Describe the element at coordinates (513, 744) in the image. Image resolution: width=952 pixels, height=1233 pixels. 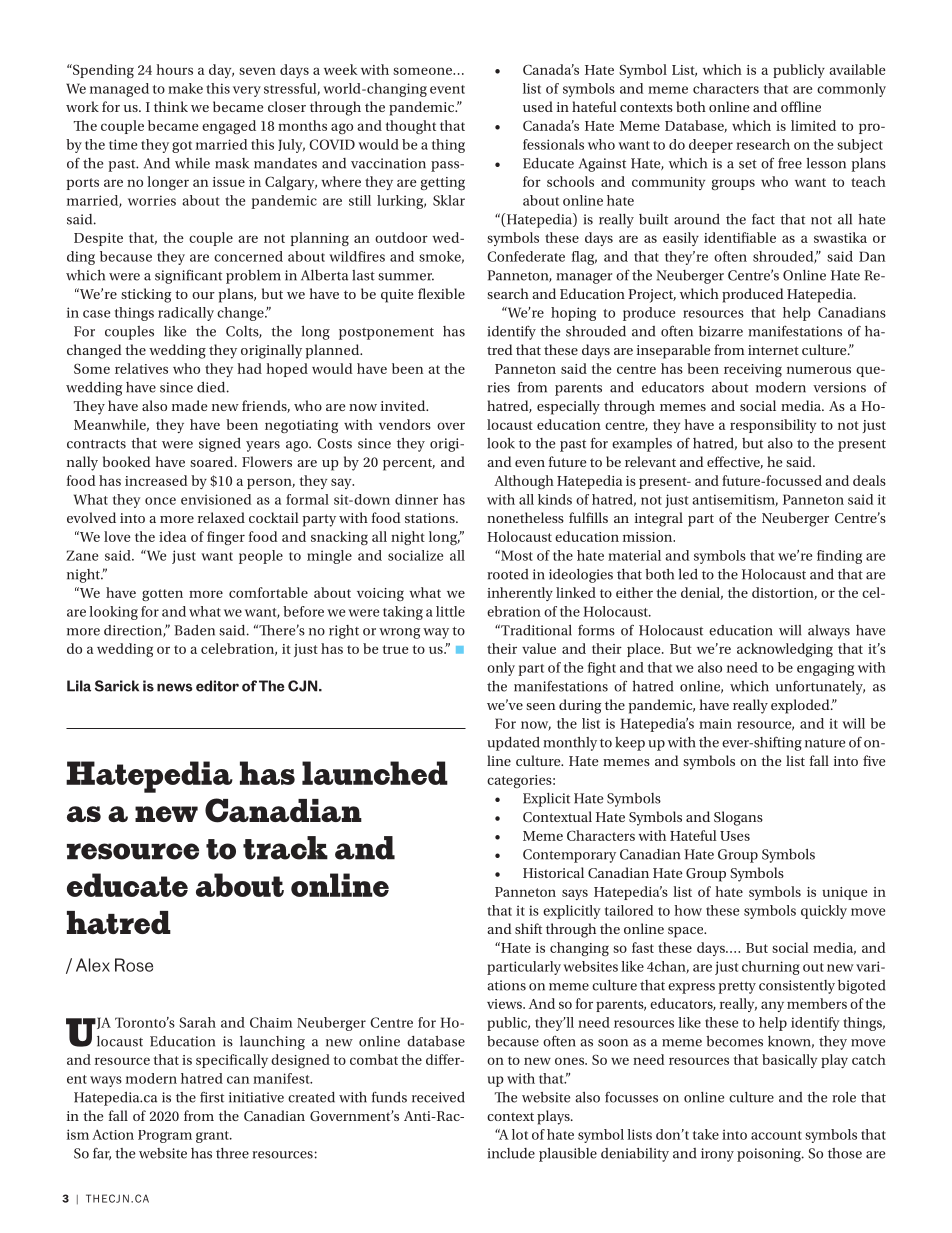
I see `updated` at that location.
